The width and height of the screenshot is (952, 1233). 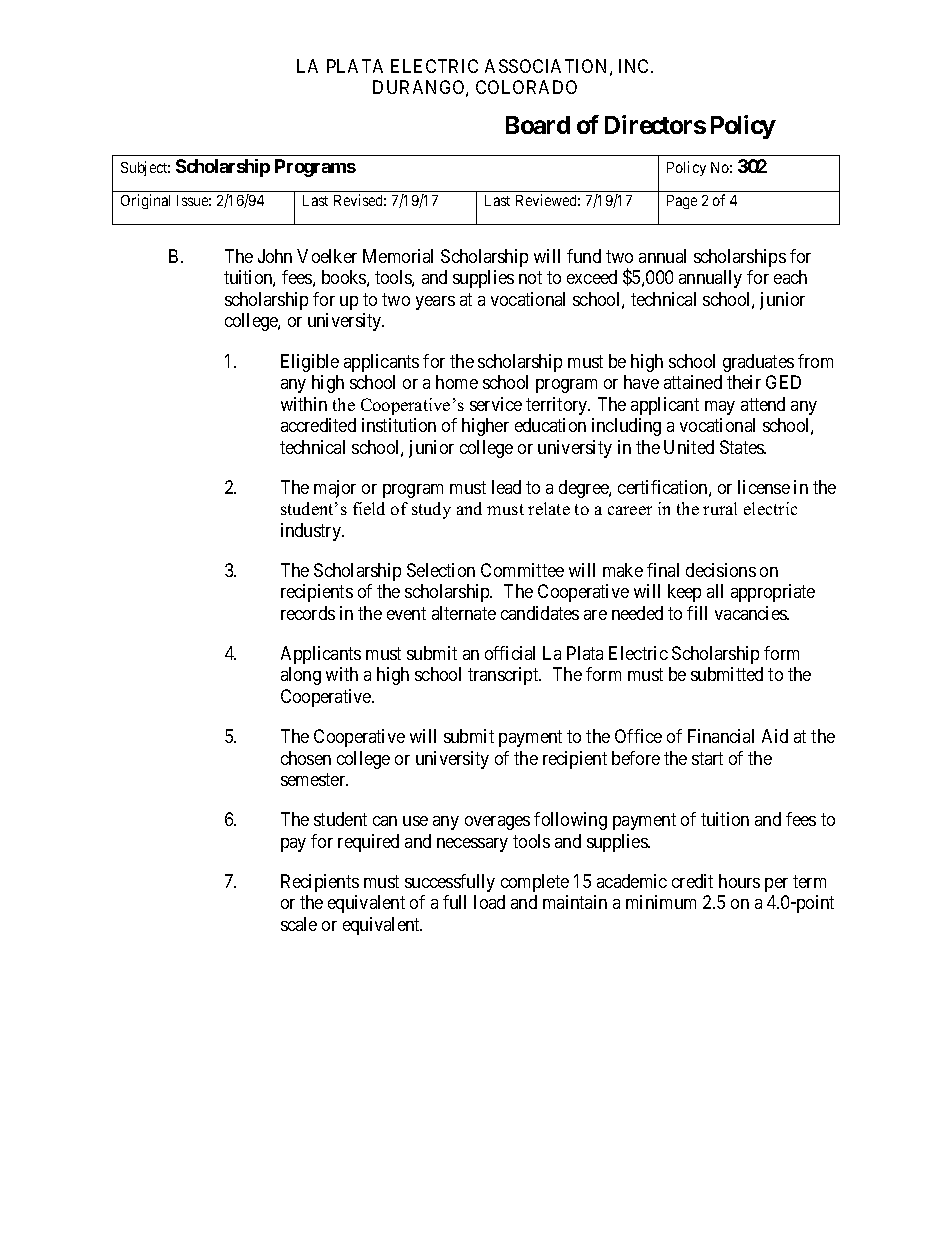 What do you see at coordinates (506, 487) in the screenshot?
I see `lead` at bounding box center [506, 487].
